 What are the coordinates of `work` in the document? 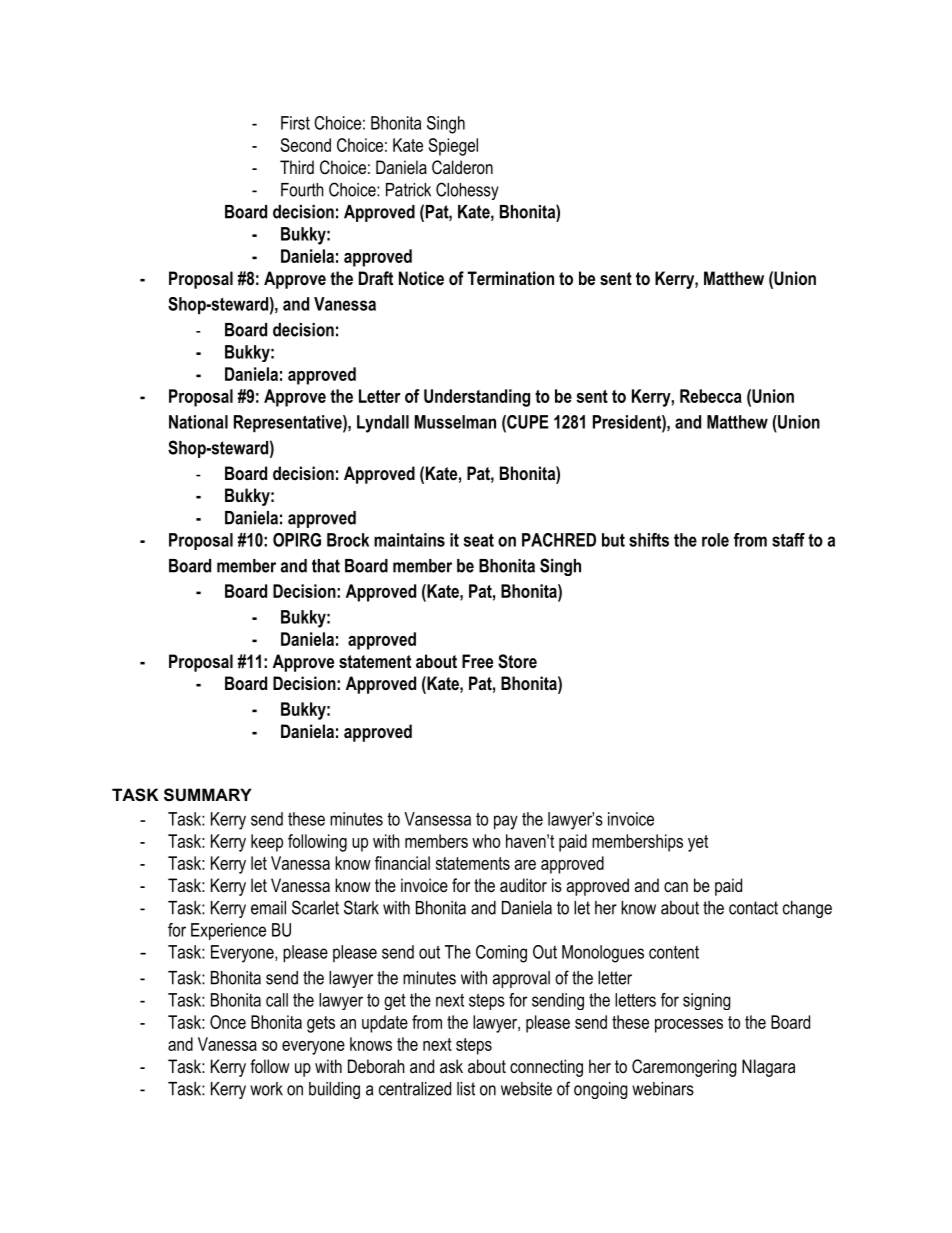 It's located at (266, 1089).
